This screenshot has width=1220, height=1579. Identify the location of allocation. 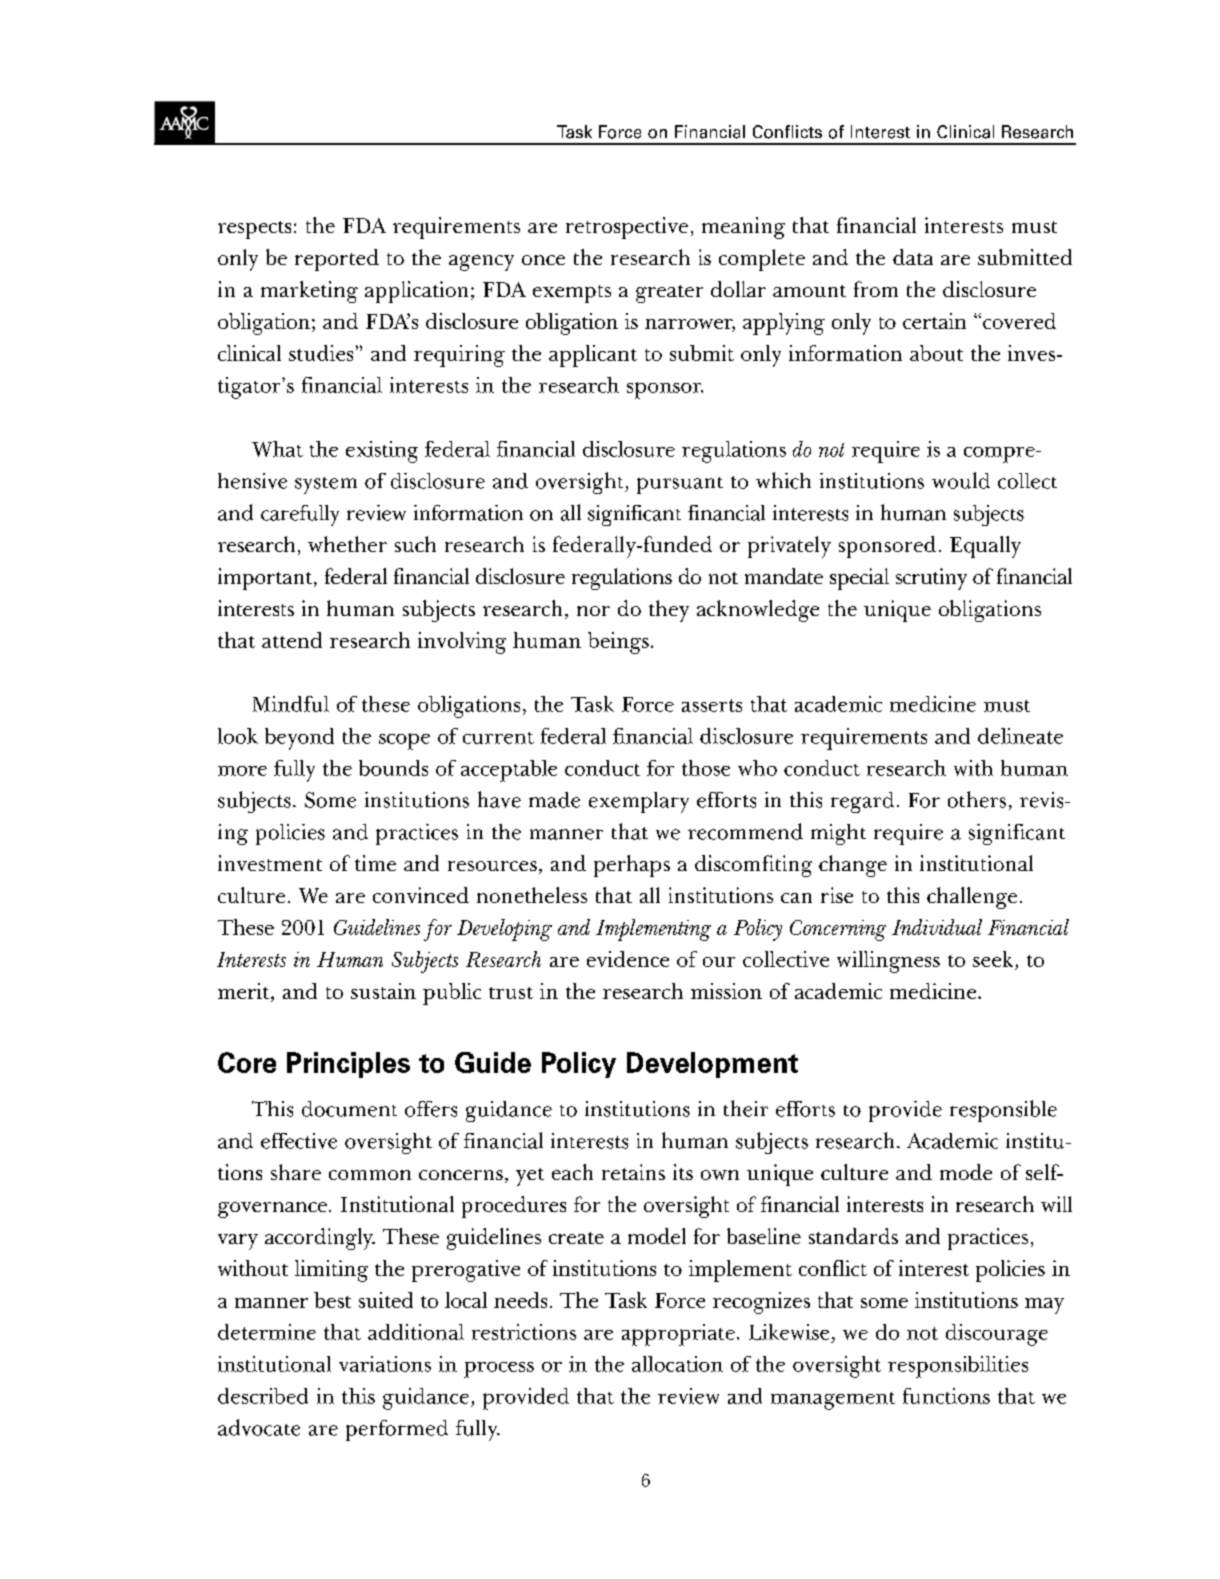
(677, 1364).
